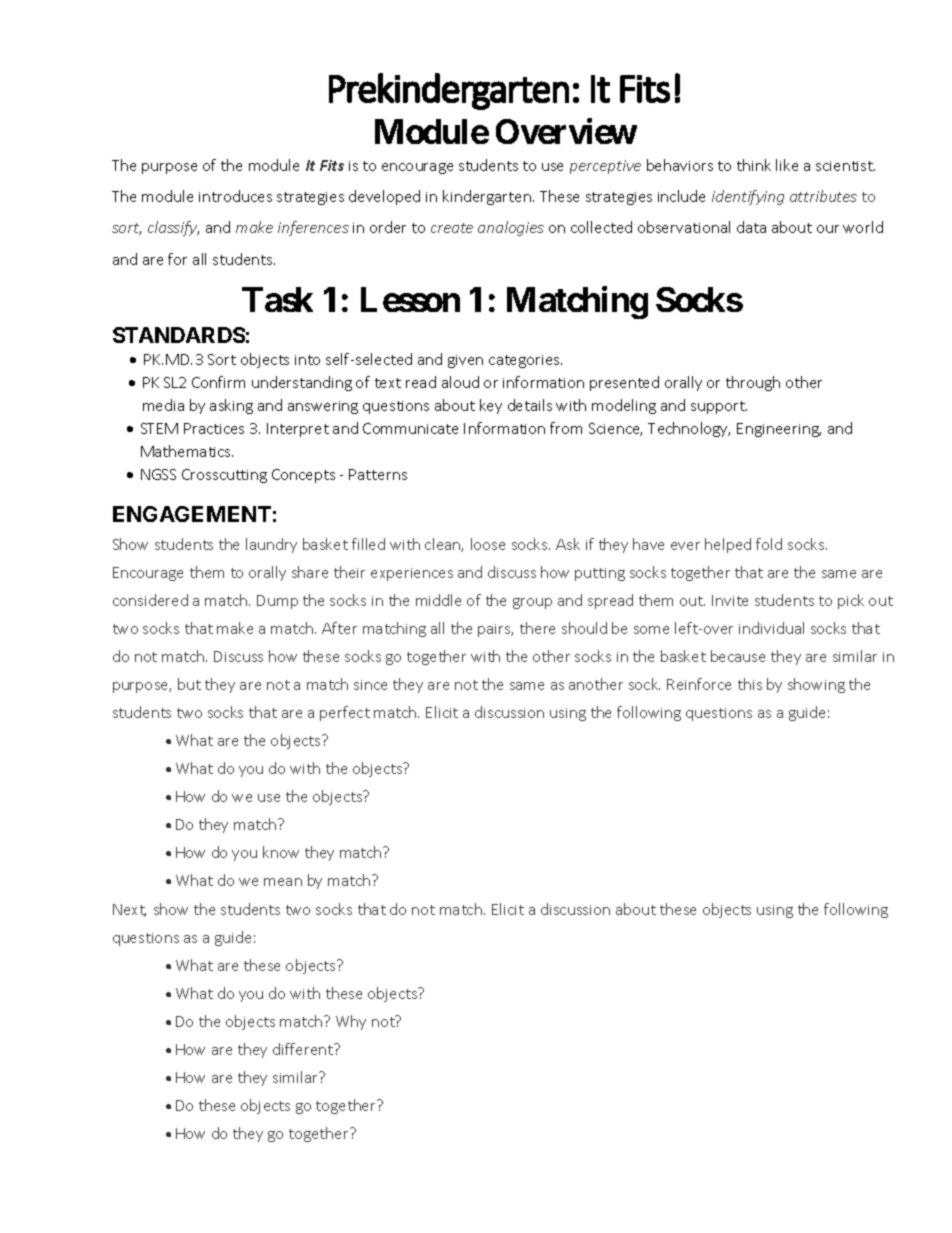 The height and width of the image is (1233, 952). Describe the element at coordinates (491, 406) in the image. I see `key` at that location.
